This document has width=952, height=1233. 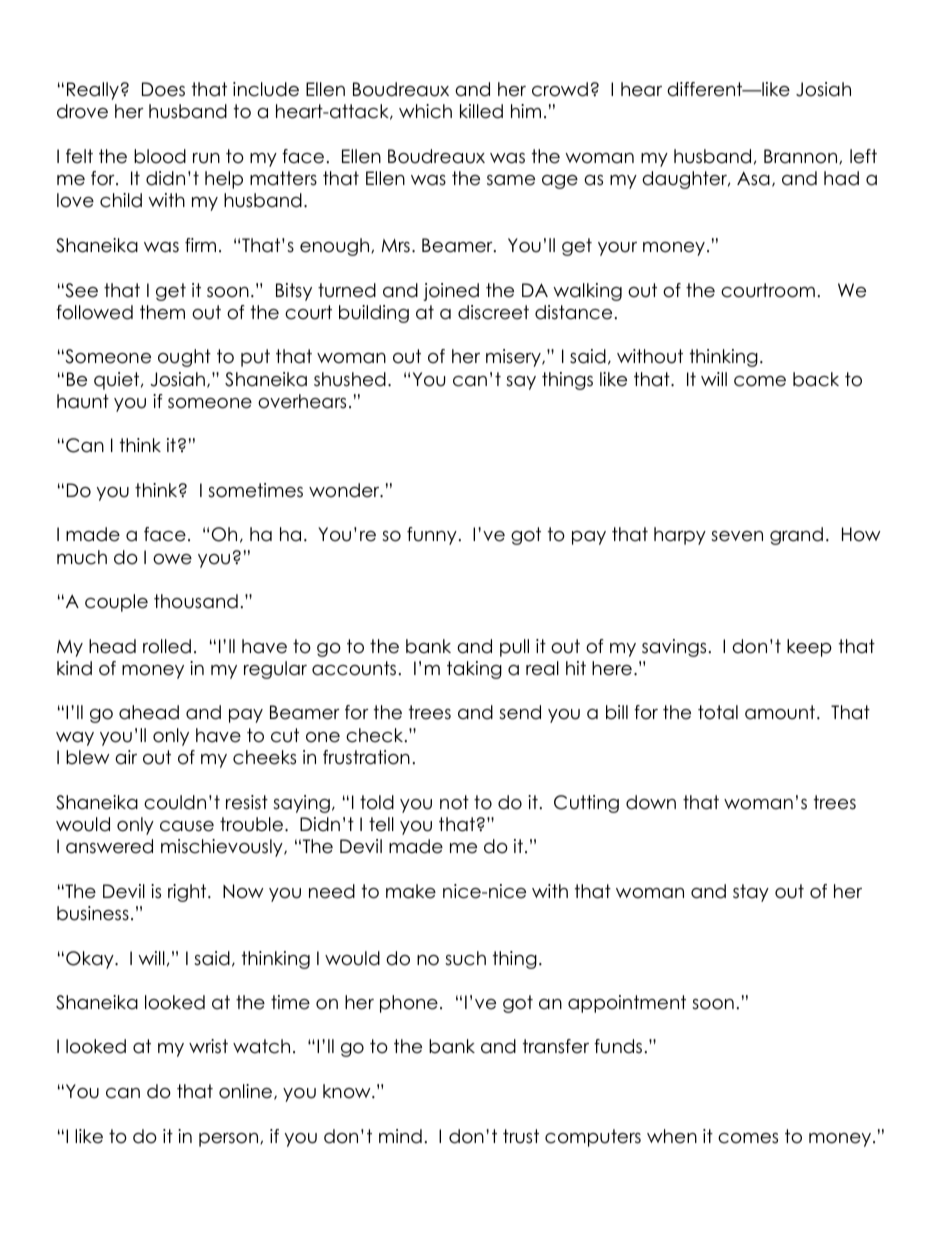 I want to click on haunt, so click(x=83, y=401).
